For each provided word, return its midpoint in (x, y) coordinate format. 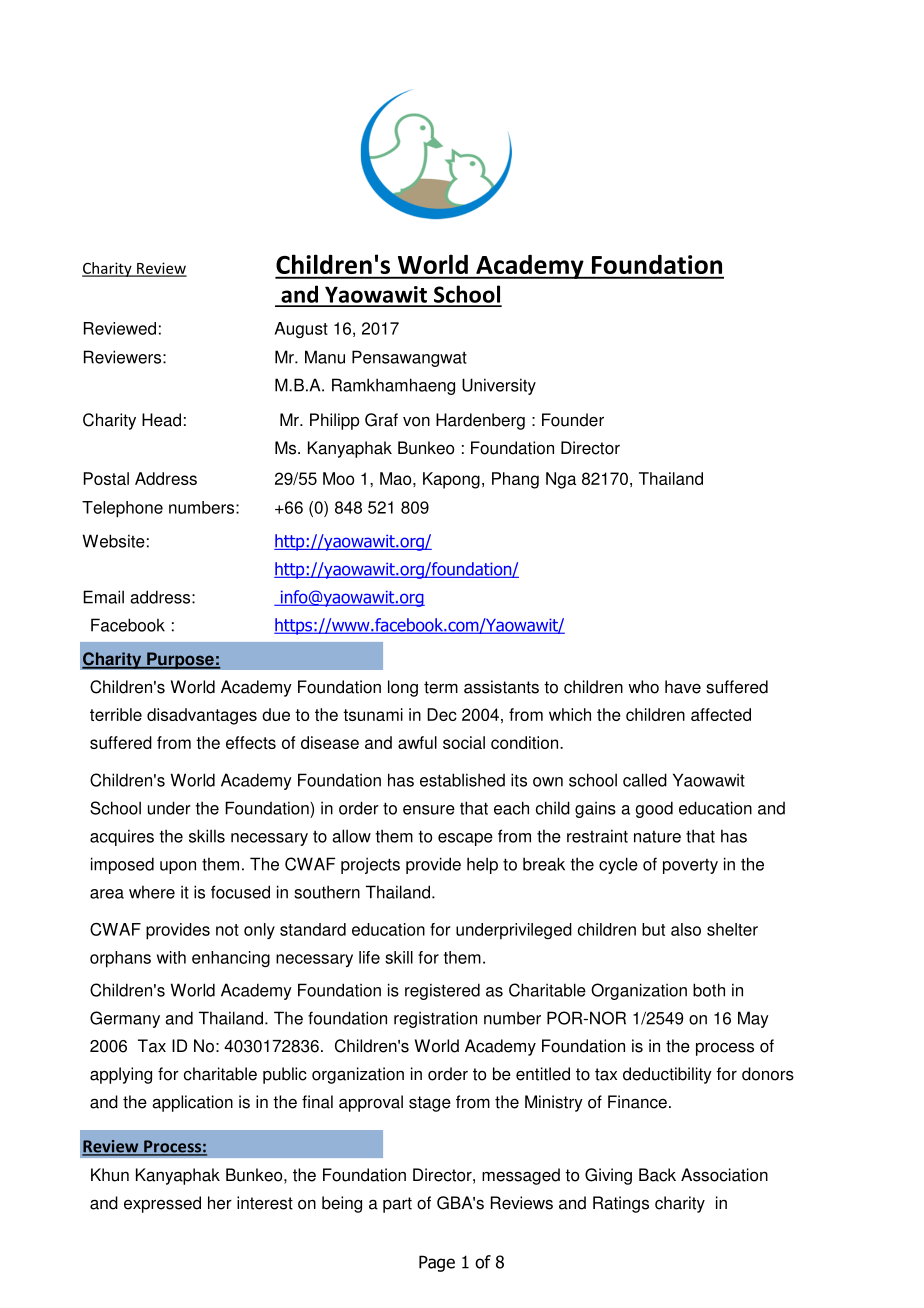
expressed (162, 1204)
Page (437, 1263)
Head (161, 420)
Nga (561, 480)
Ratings (621, 1204)
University (499, 386)
